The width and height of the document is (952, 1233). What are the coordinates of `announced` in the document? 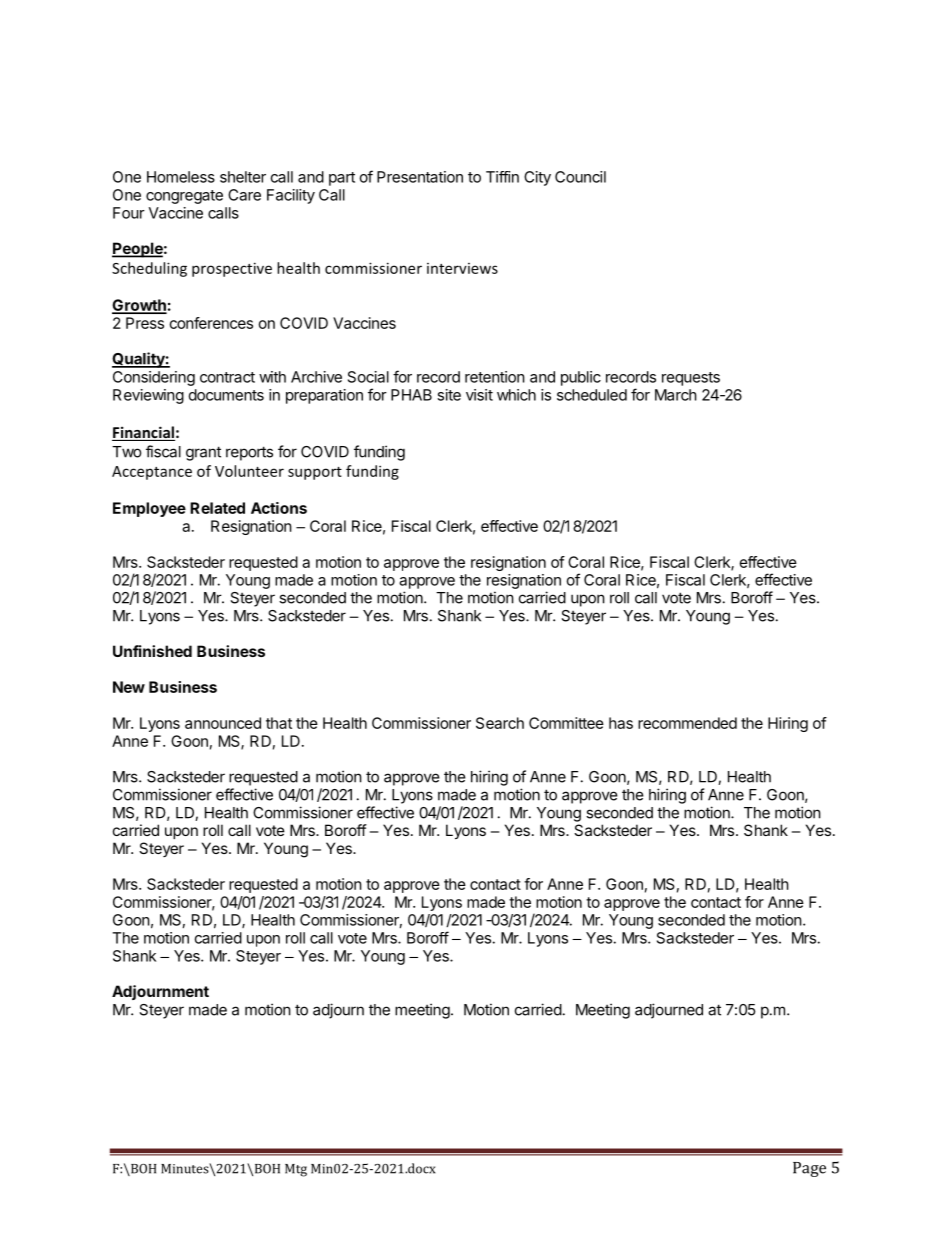 It's located at (223, 723).
